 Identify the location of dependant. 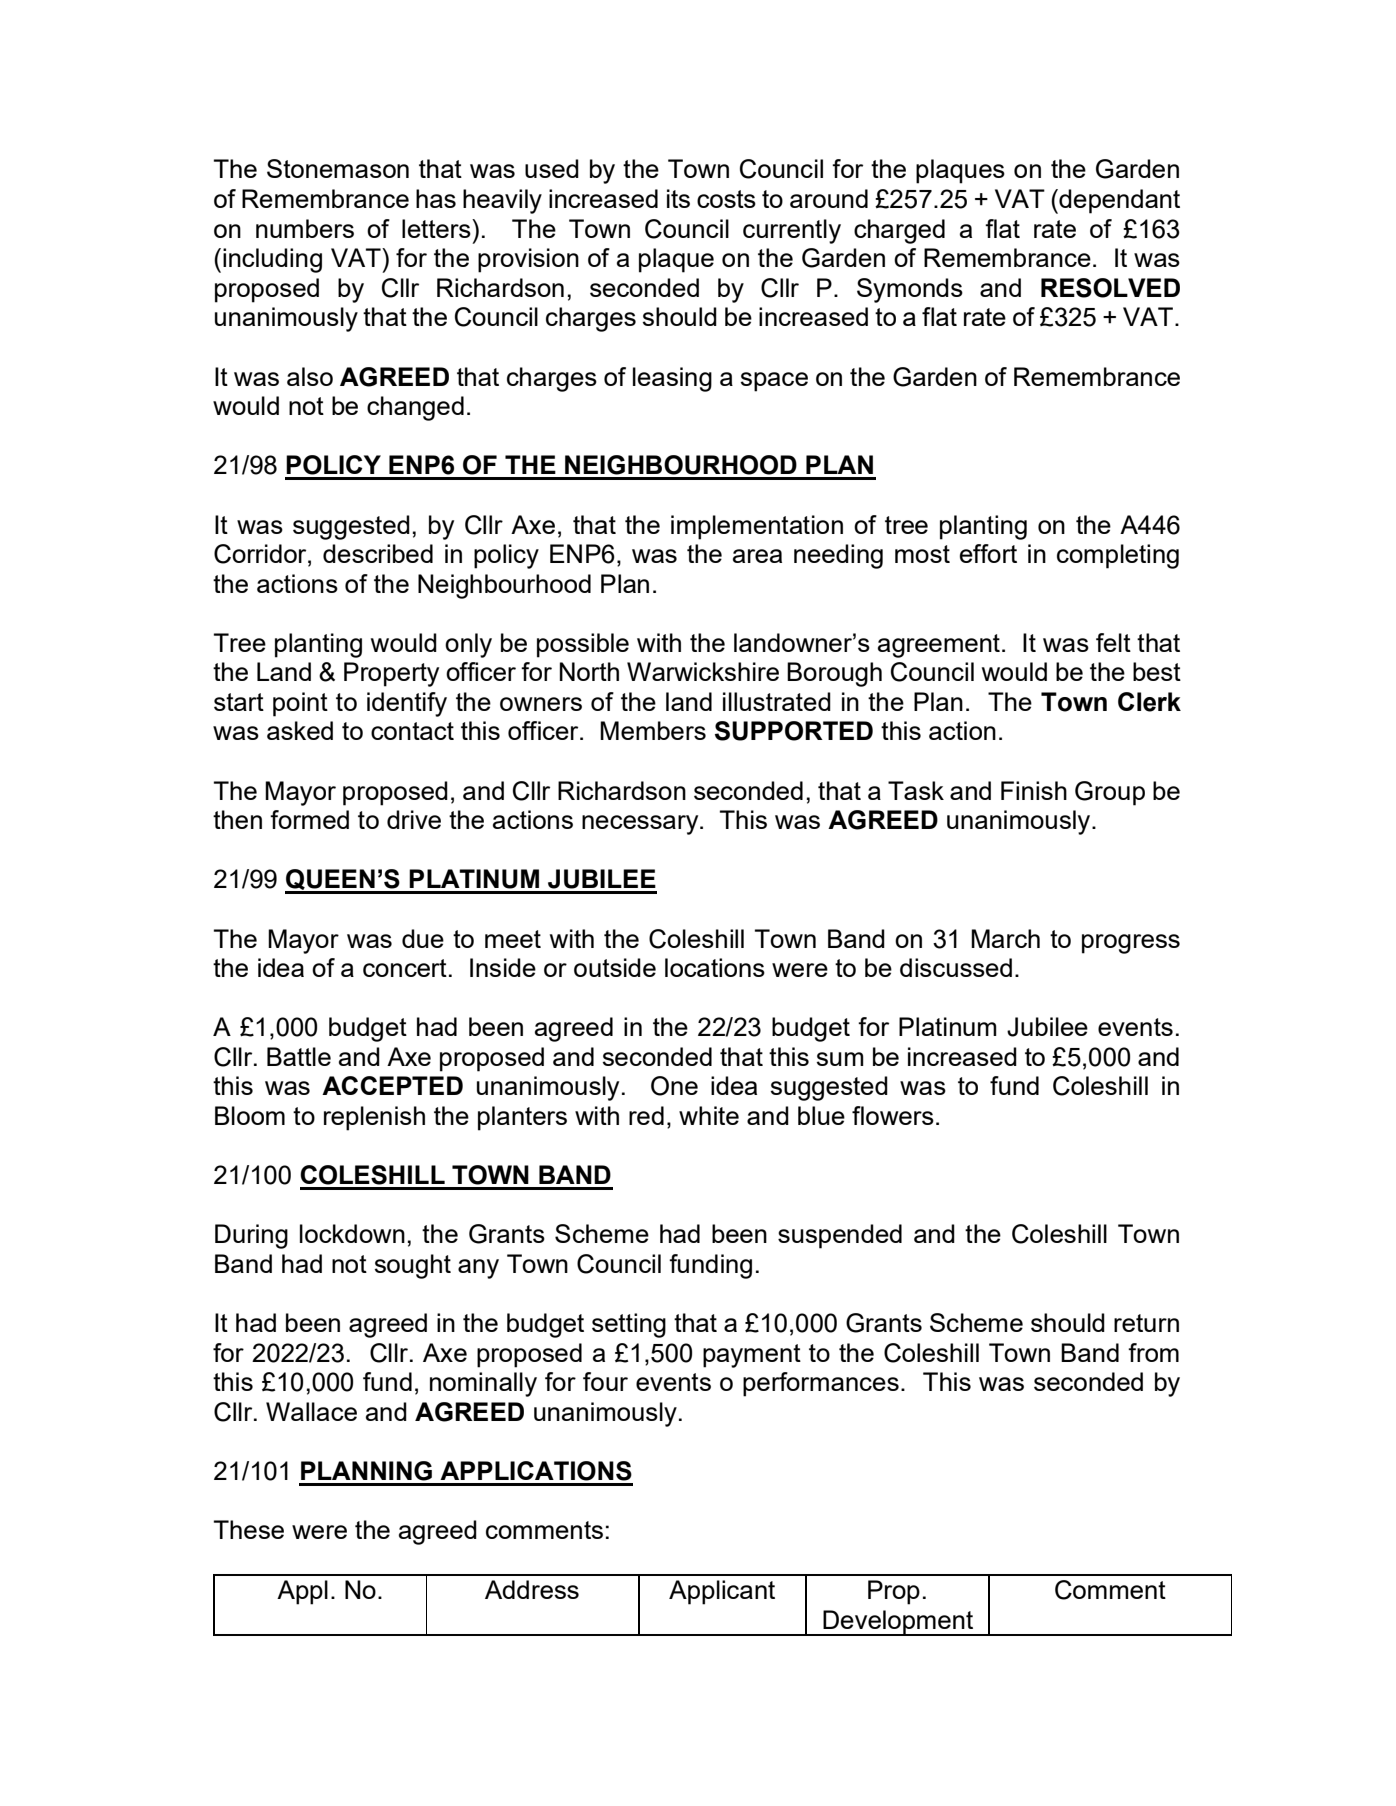
(1118, 201).
